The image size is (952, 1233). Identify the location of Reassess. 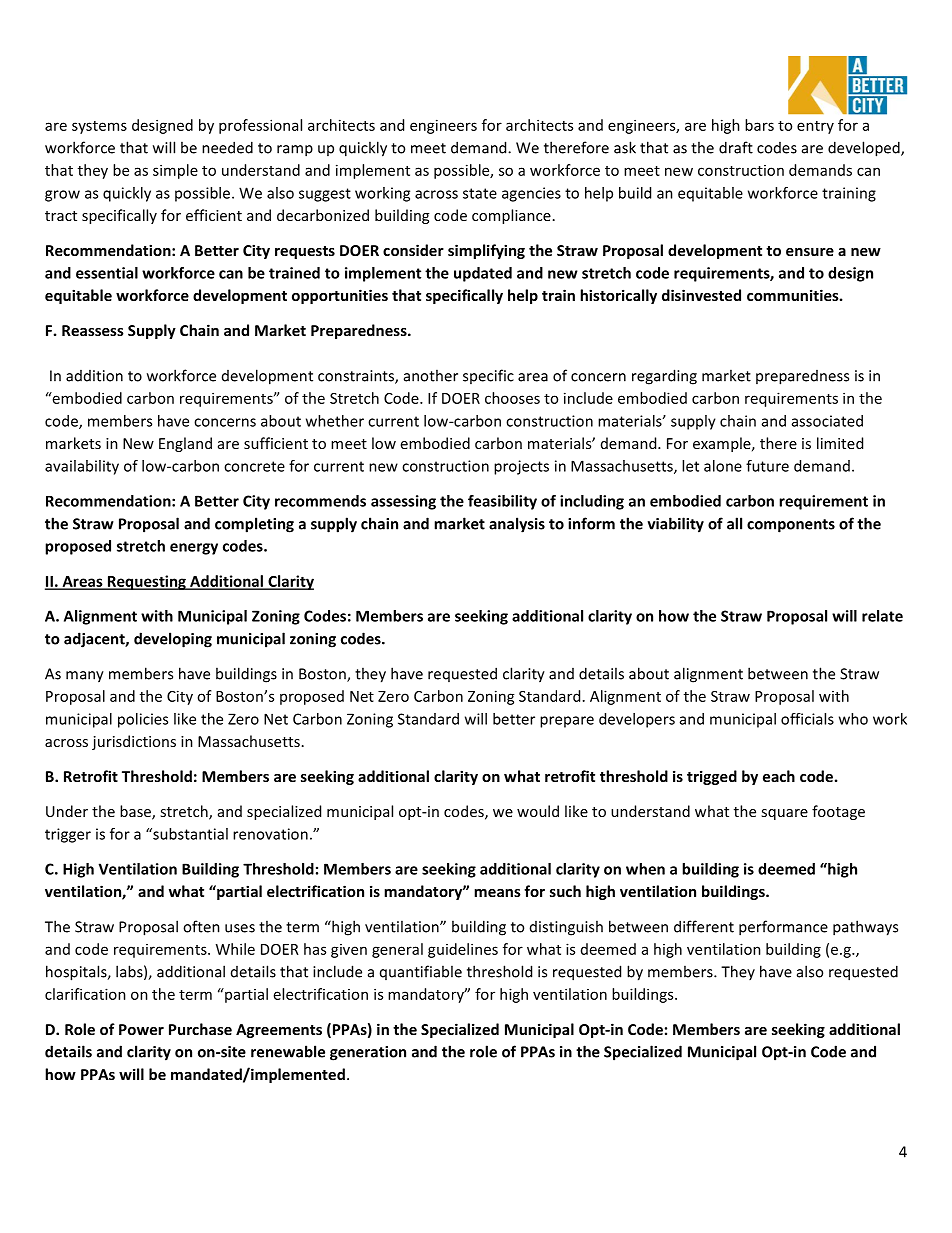
(93, 330).
